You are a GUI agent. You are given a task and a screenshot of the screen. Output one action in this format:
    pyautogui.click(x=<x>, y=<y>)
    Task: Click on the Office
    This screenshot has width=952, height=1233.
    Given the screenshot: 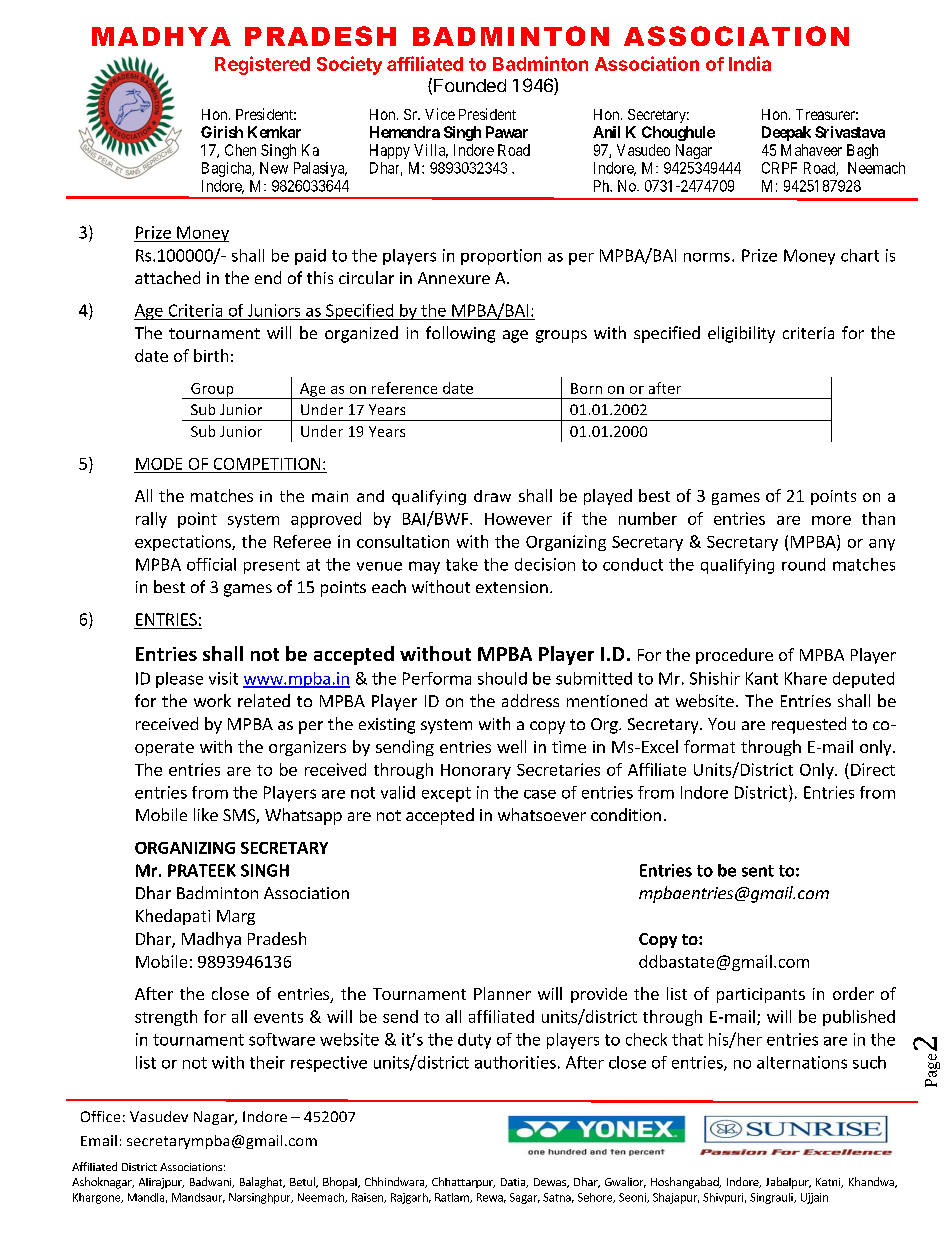 What is the action you would take?
    pyautogui.click(x=100, y=1116)
